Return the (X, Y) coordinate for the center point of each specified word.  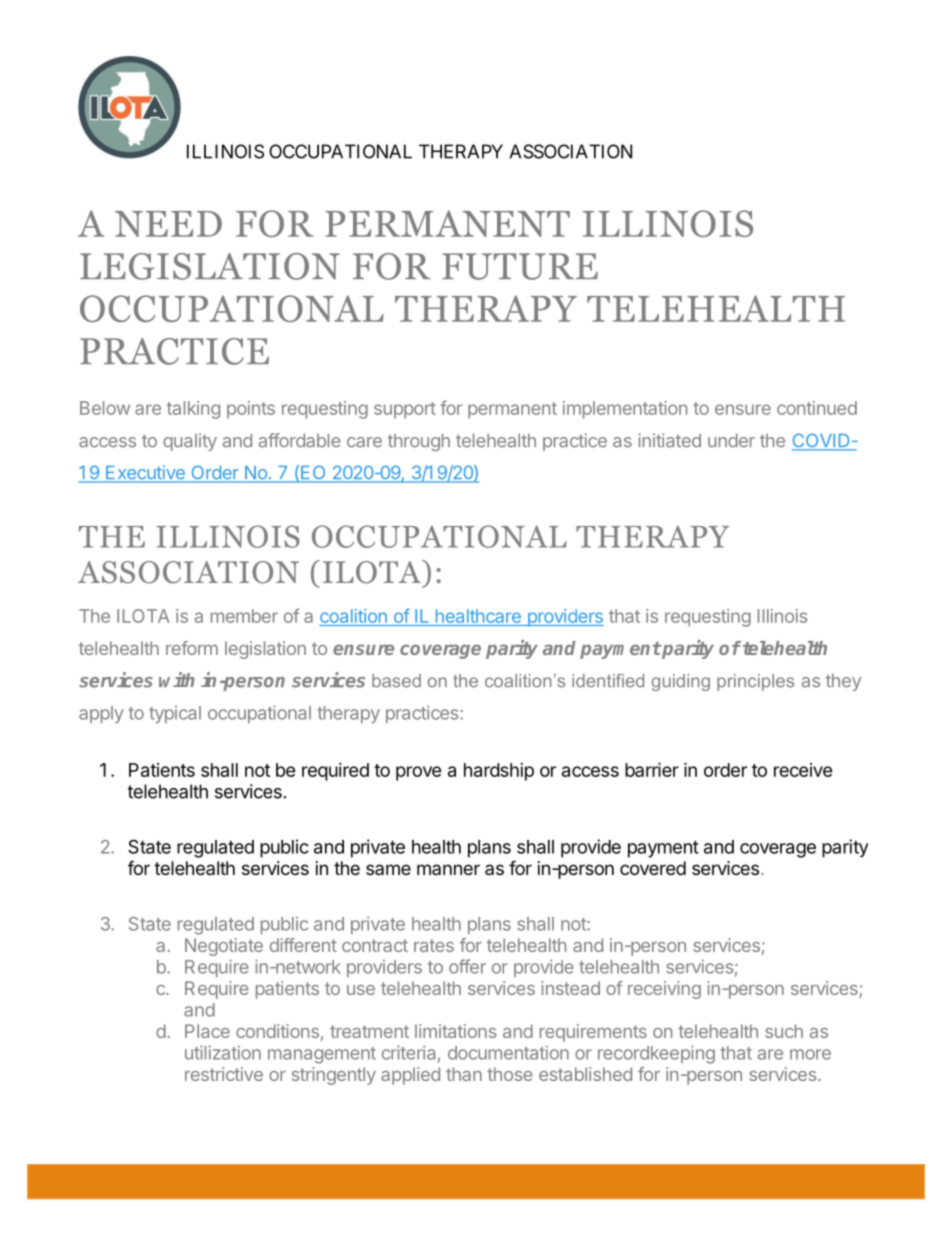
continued (817, 408)
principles (755, 682)
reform (192, 648)
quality (190, 442)
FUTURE (520, 266)
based (396, 681)
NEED (168, 224)
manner (448, 869)
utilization (223, 1052)
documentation (508, 1052)
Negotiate (224, 947)
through (419, 442)
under (731, 441)
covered (653, 868)
